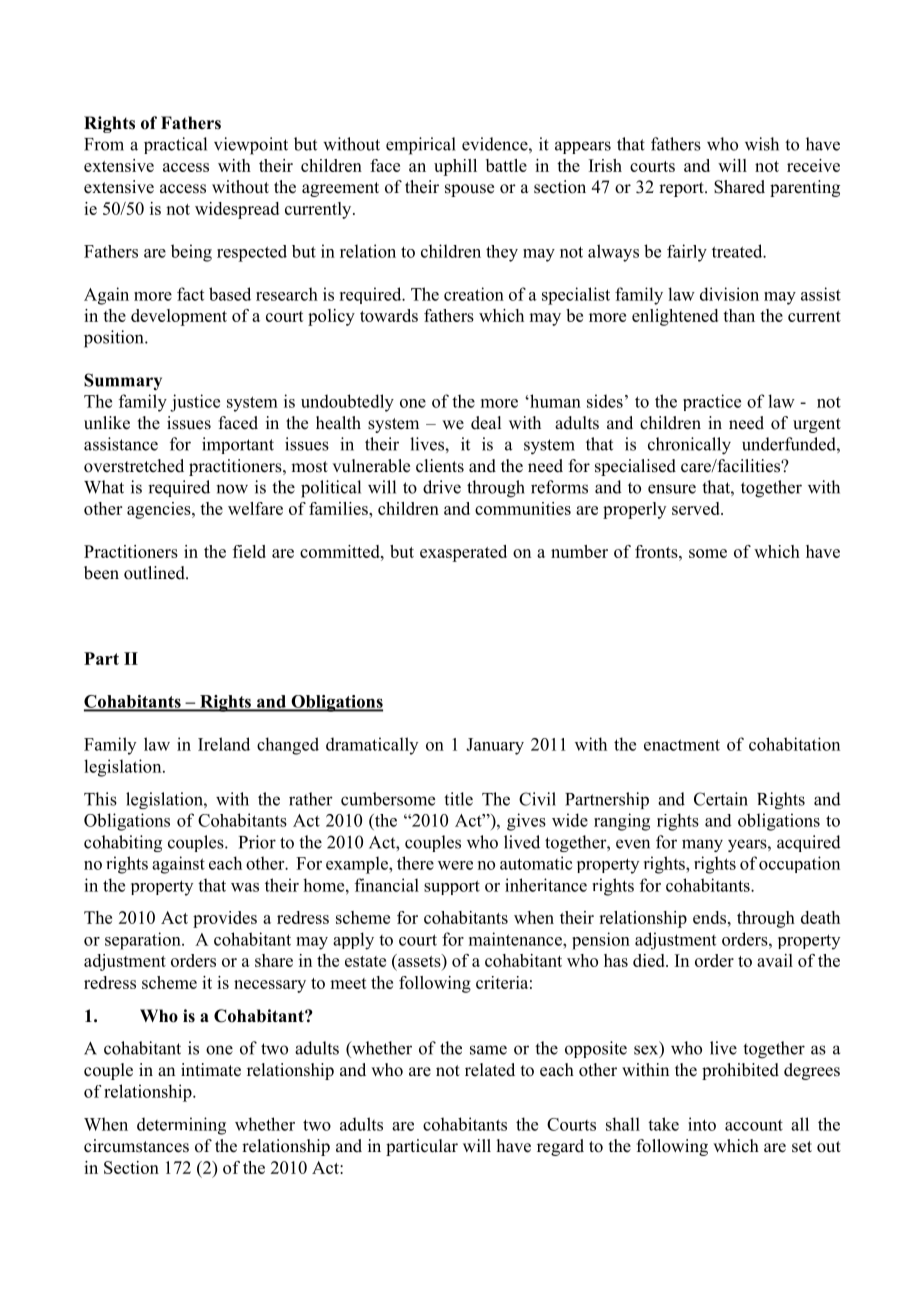 The image size is (924, 1308). What do you see at coordinates (486, 423) in the page?
I see `deal` at bounding box center [486, 423].
